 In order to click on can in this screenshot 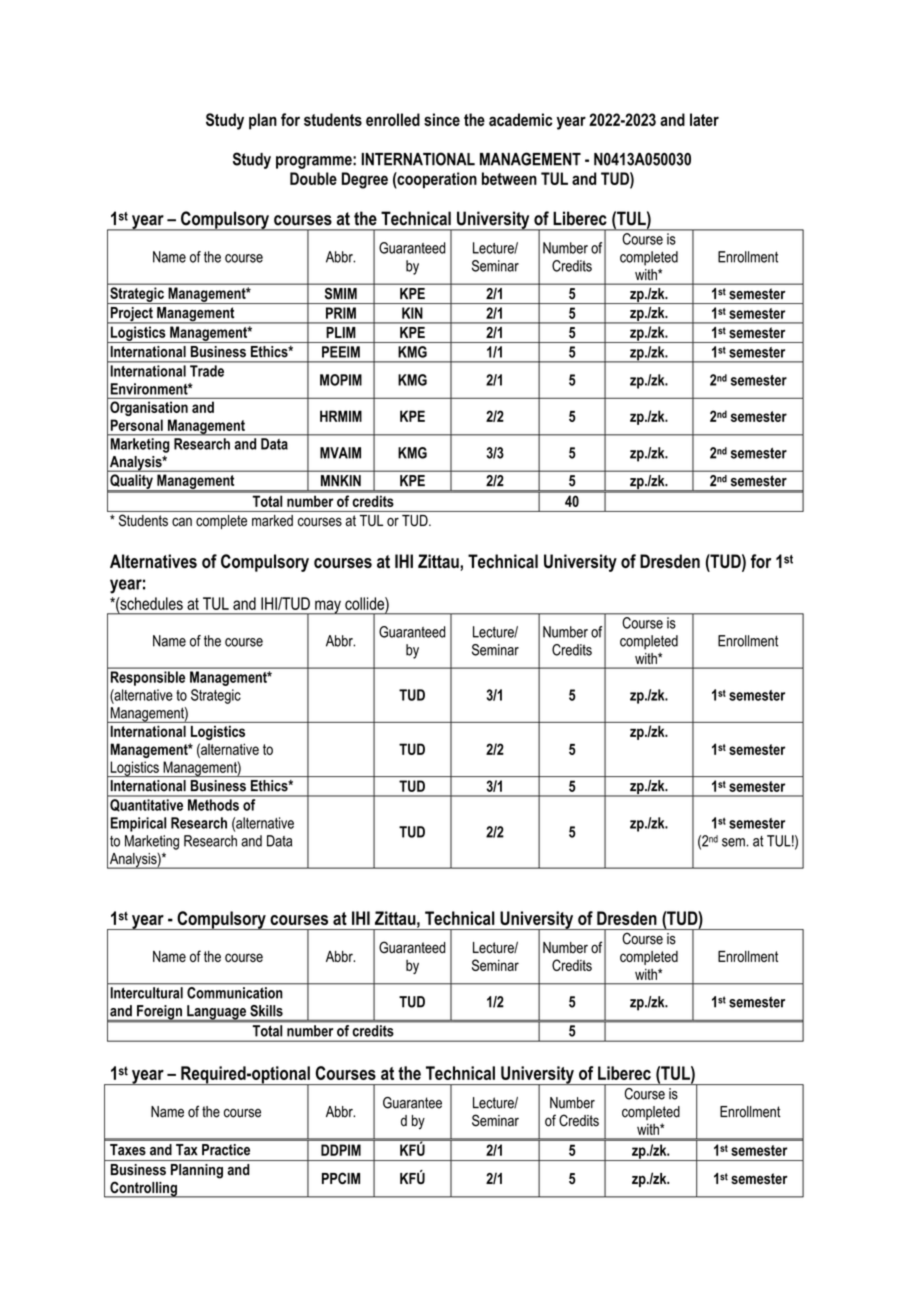, I will do `click(182, 522)`.
